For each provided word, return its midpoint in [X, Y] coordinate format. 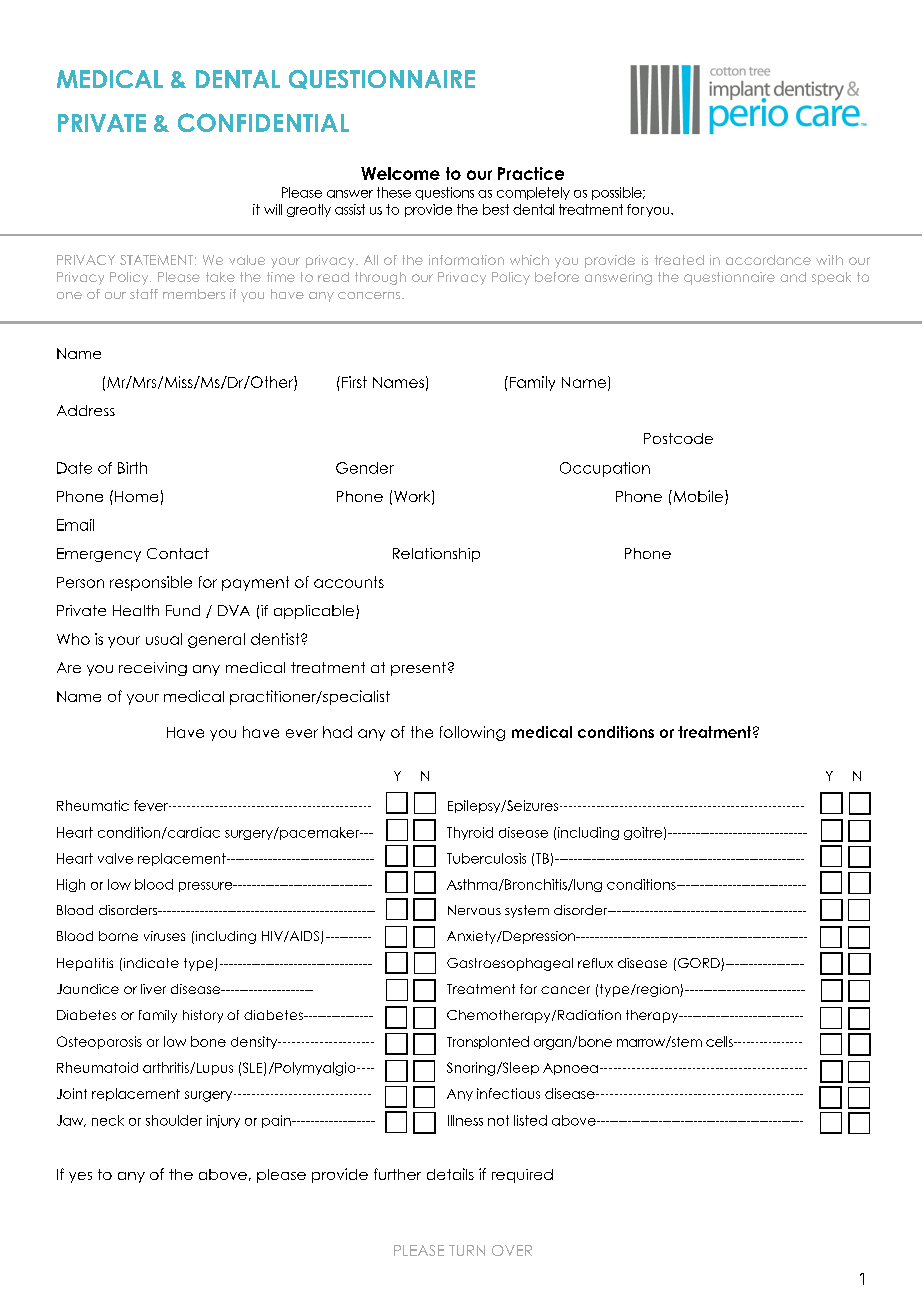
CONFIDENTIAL [263, 122]
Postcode [678, 438]
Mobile [698, 497]
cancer [565, 990]
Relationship [436, 555]
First [354, 382]
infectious [508, 1093]
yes [80, 1177]
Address [86, 410]
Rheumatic [93, 805]
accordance [768, 260]
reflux [595, 963]
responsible [151, 583]
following [472, 733]
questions [444, 193]
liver [153, 989]
